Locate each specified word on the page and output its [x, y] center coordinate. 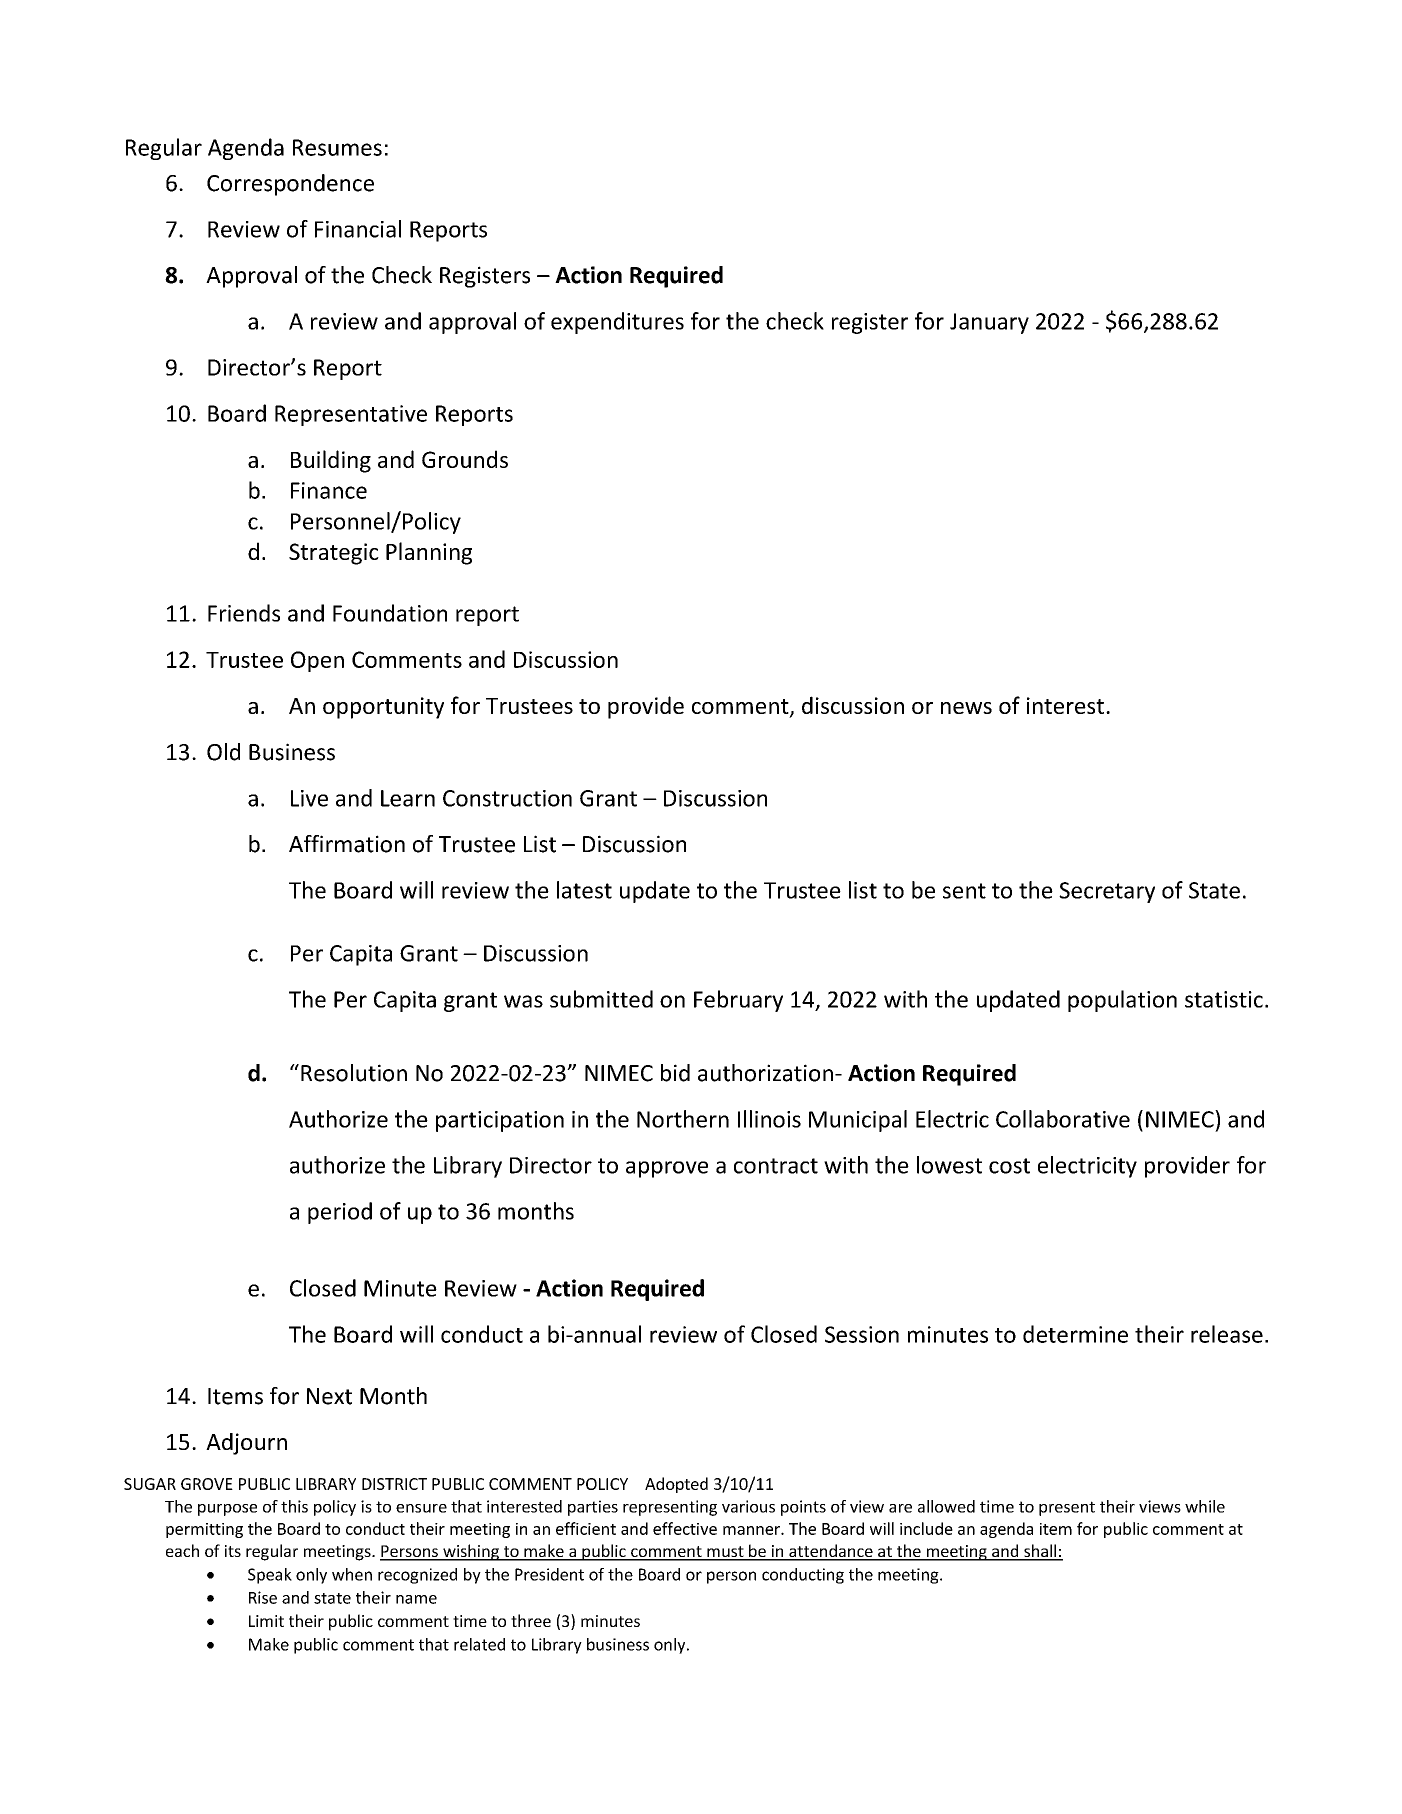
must [725, 1553]
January [989, 323]
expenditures [617, 323]
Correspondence [290, 185]
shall [1040, 1552]
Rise [263, 1597]
